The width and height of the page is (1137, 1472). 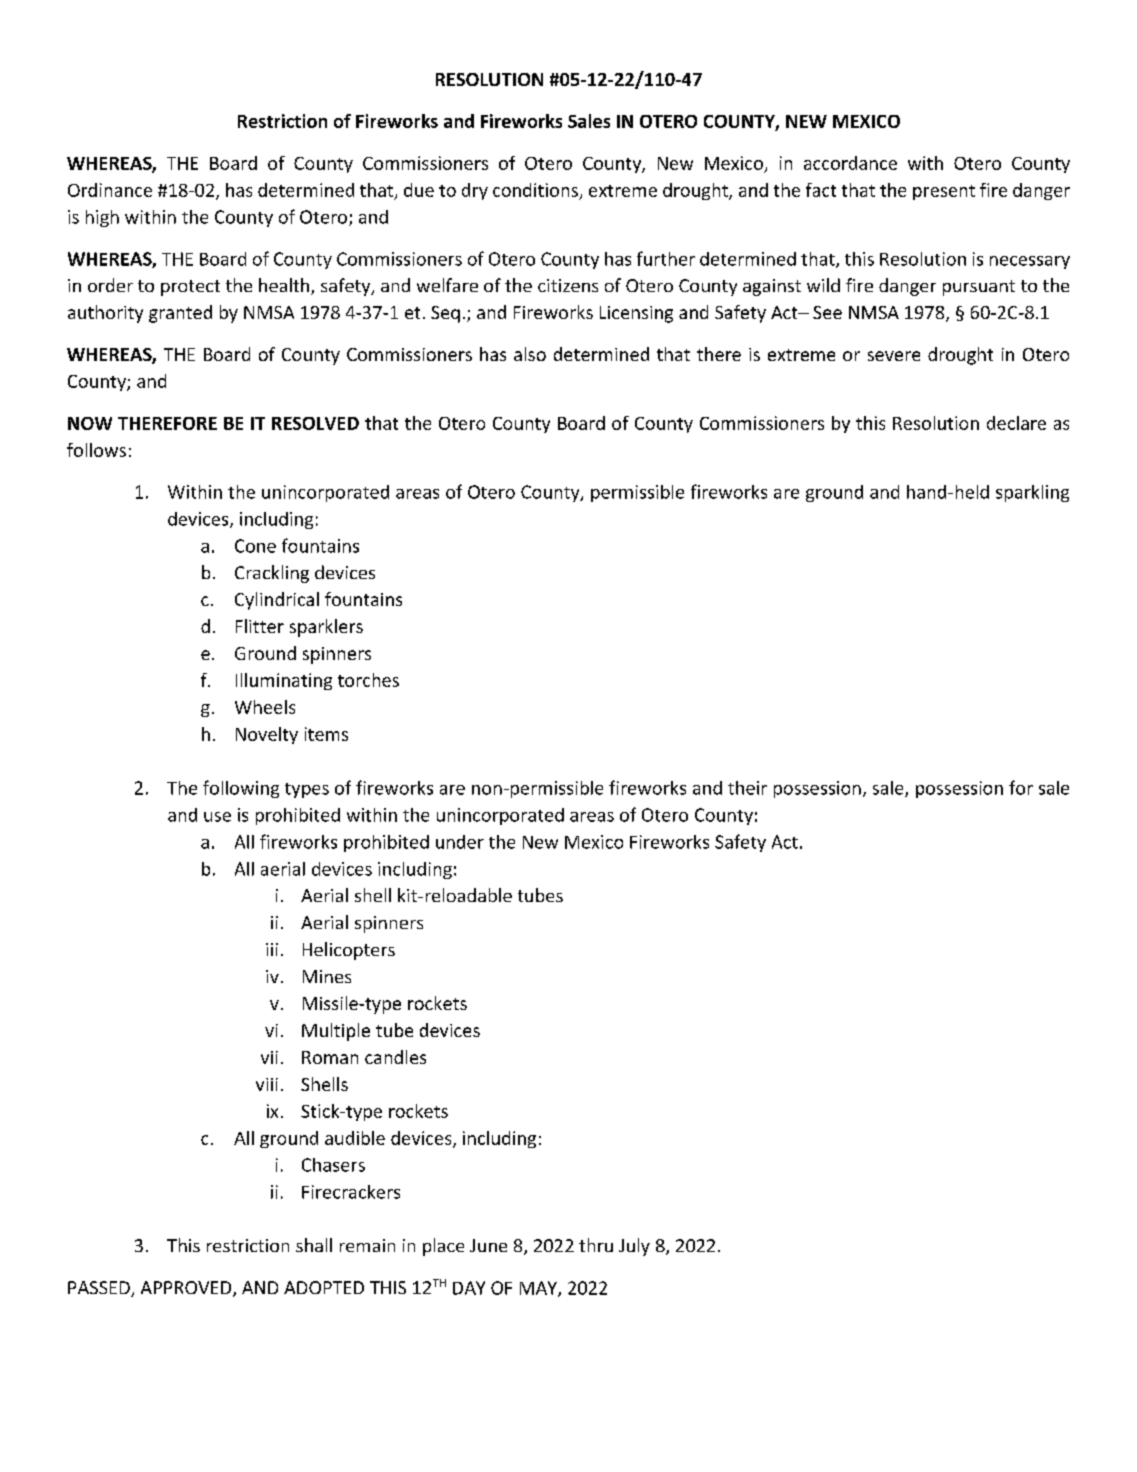 I want to click on thru, so click(x=596, y=1245).
